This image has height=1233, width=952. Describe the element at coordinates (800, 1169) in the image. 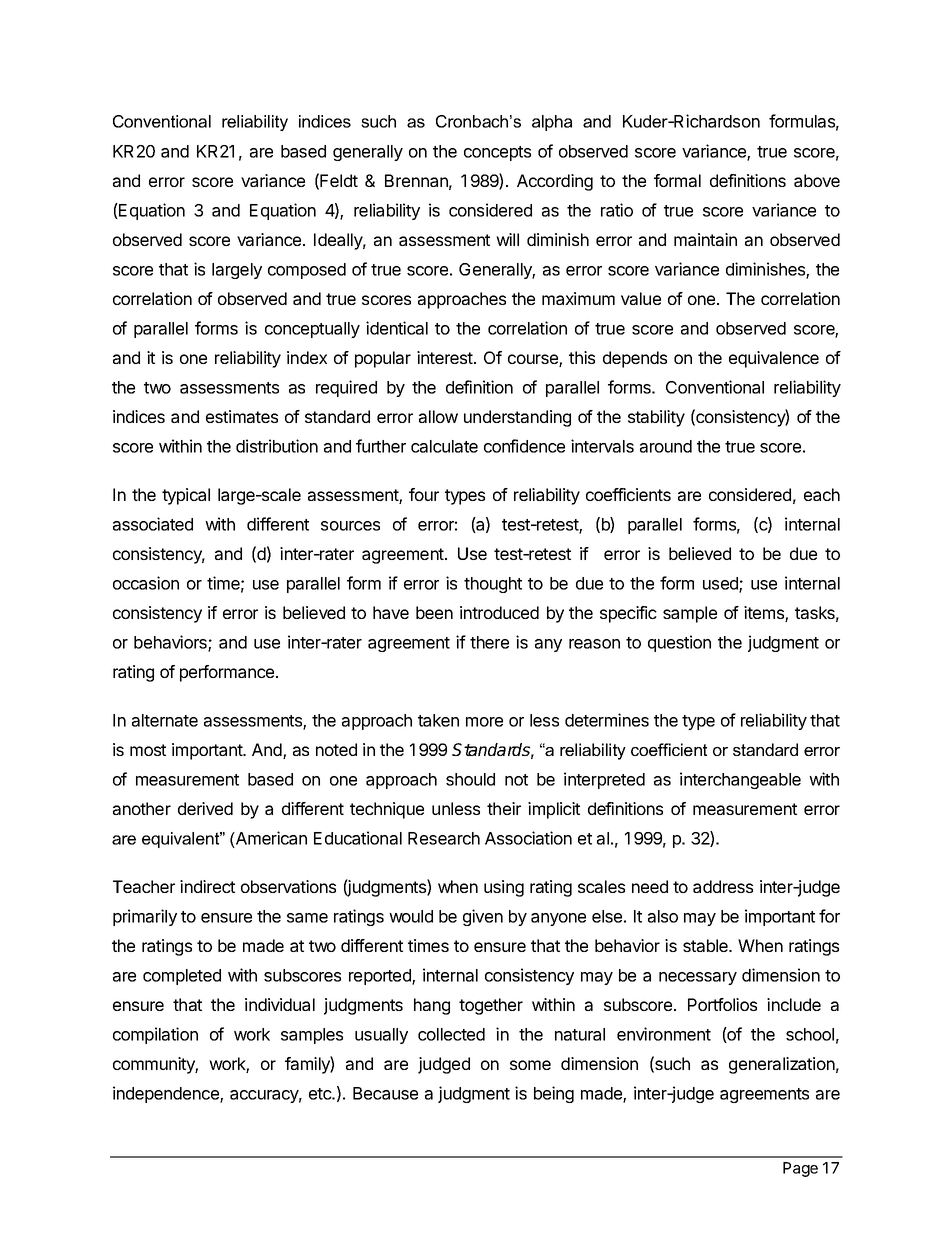

I see `Page` at that location.
